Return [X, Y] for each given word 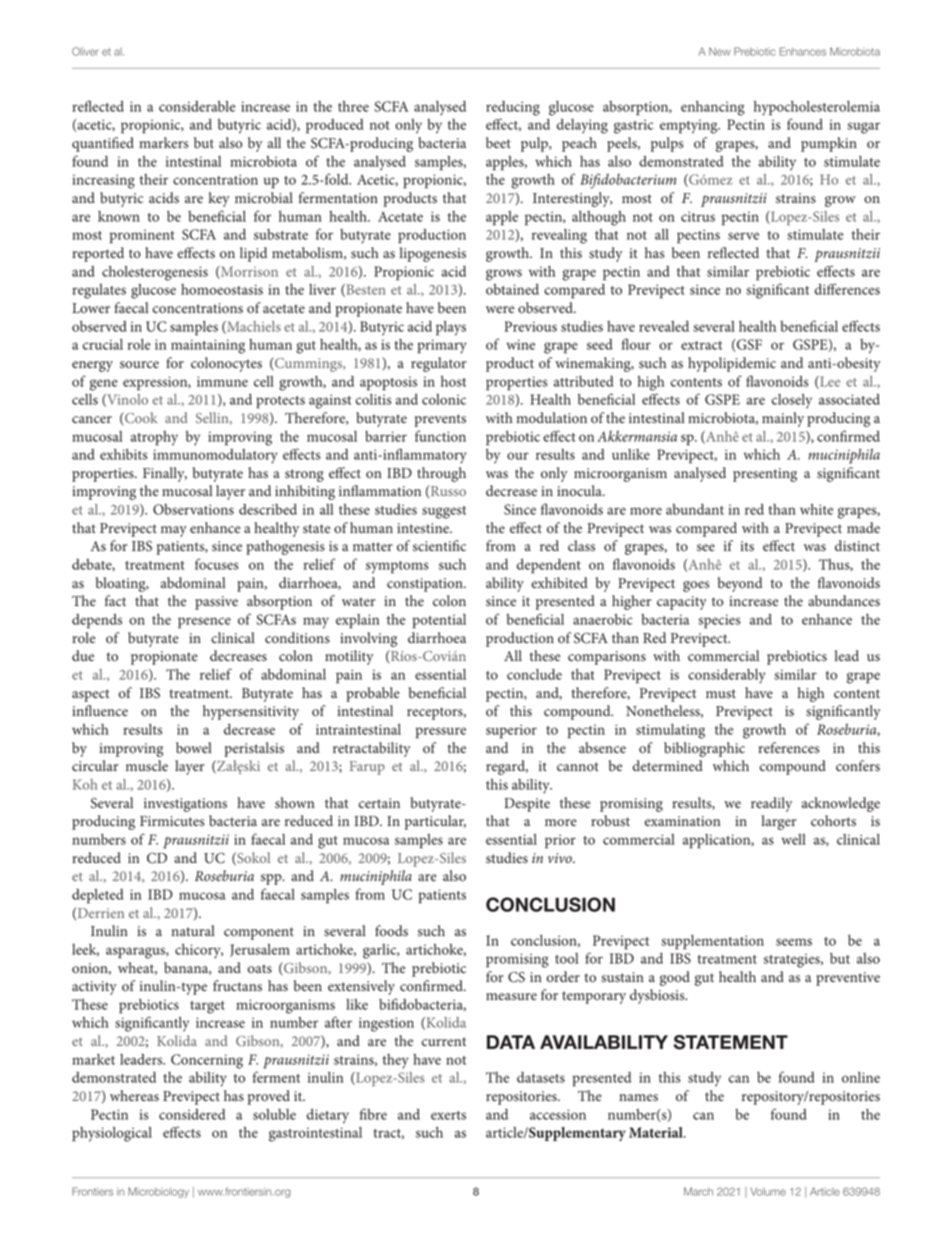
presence [204, 623]
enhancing [713, 108]
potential [439, 621]
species [719, 621]
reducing [513, 108]
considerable [197, 106]
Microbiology [158, 1192]
